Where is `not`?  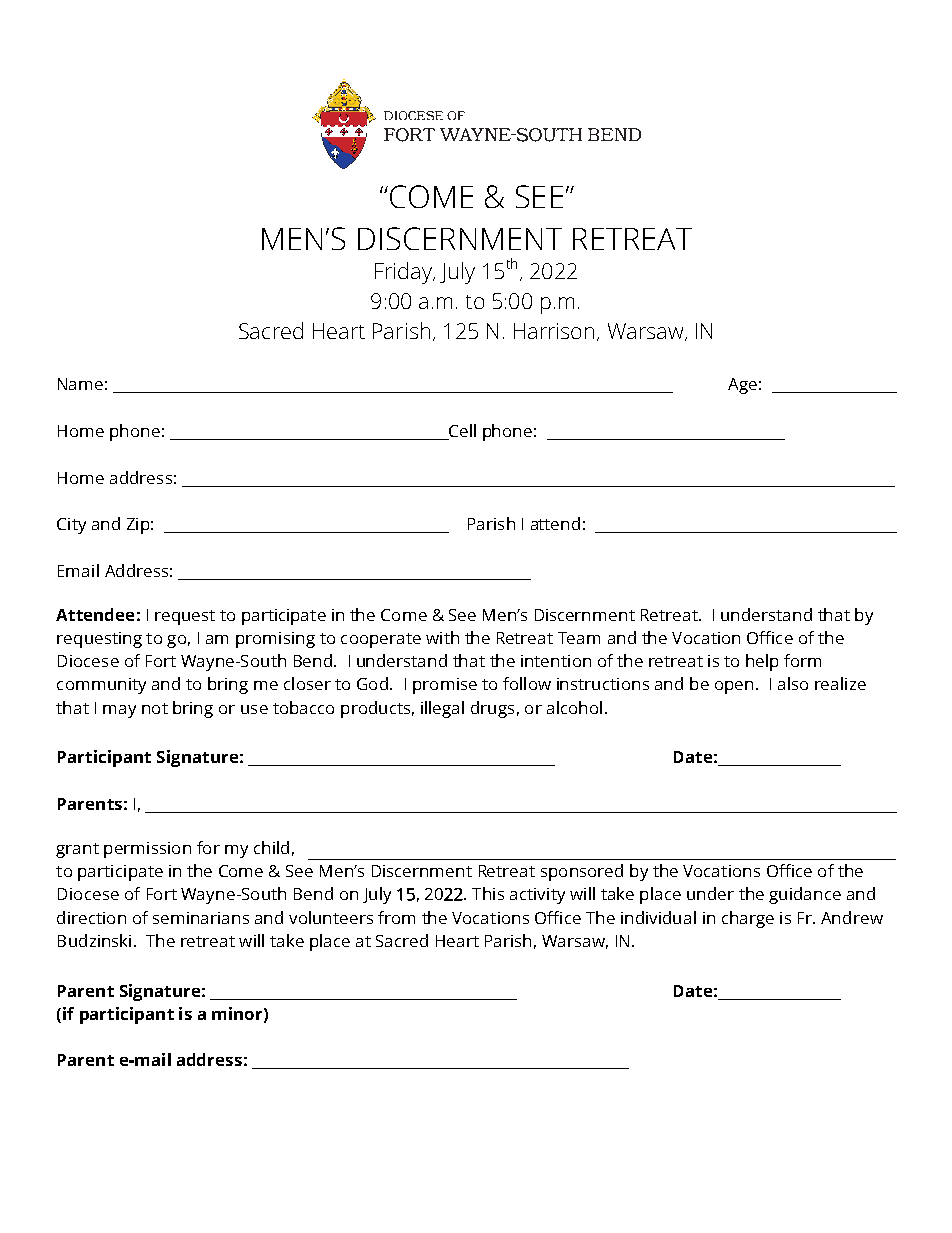
not is located at coordinates (155, 708).
